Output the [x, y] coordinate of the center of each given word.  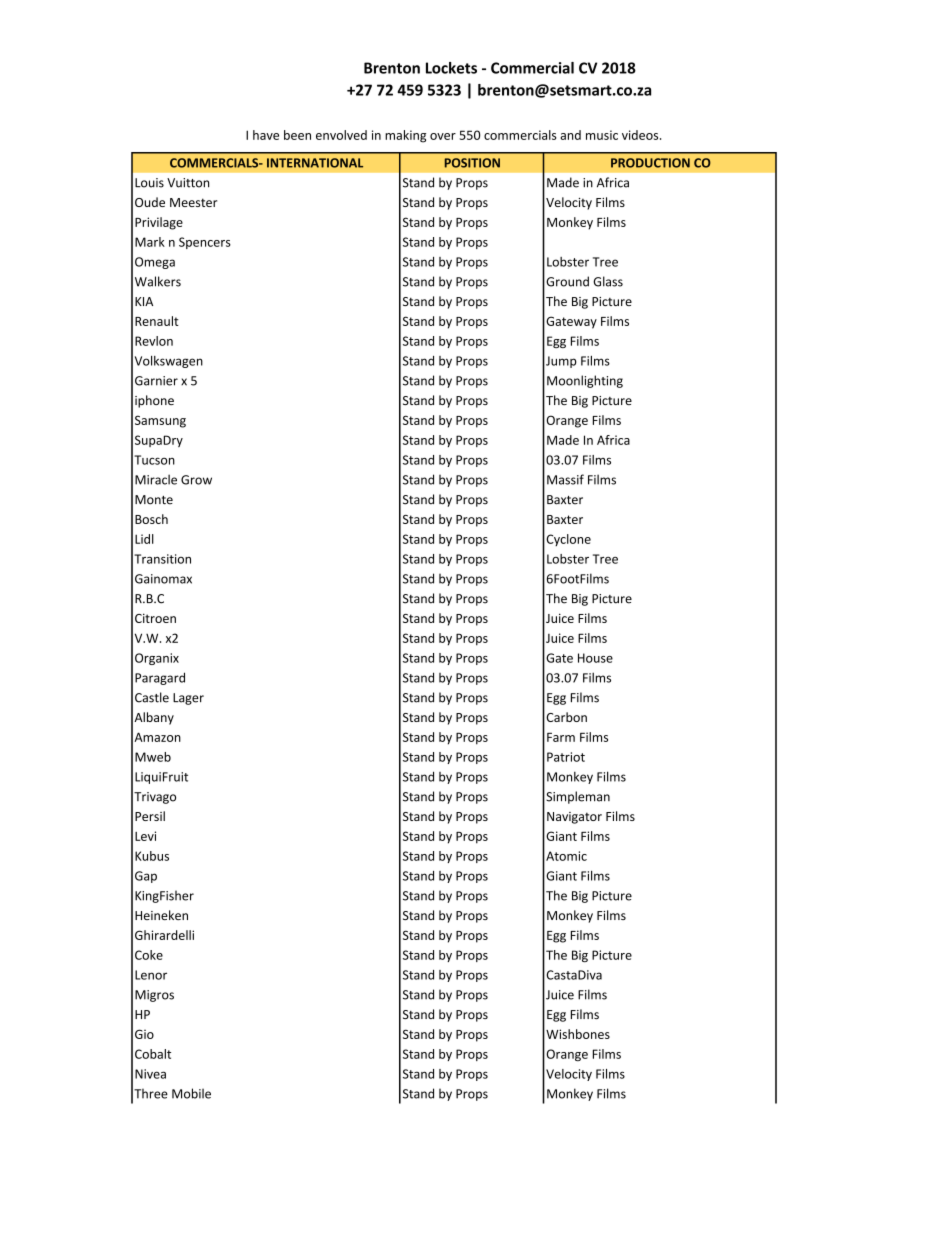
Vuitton [188, 183]
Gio [144, 1034]
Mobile [191, 1093]
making [405, 136]
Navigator [574, 818]
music [602, 135]
